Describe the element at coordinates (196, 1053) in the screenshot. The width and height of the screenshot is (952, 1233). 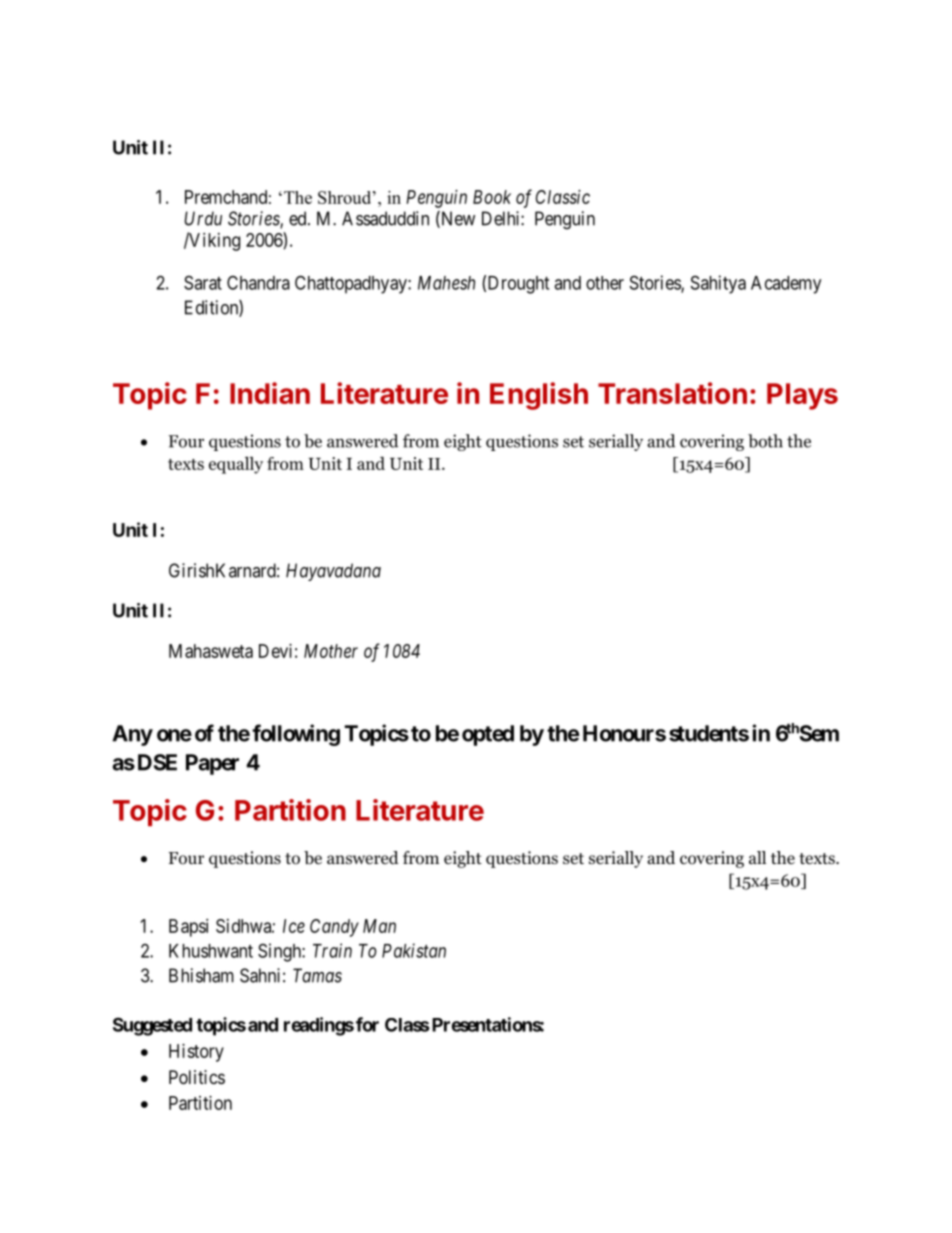
I see `History` at that location.
